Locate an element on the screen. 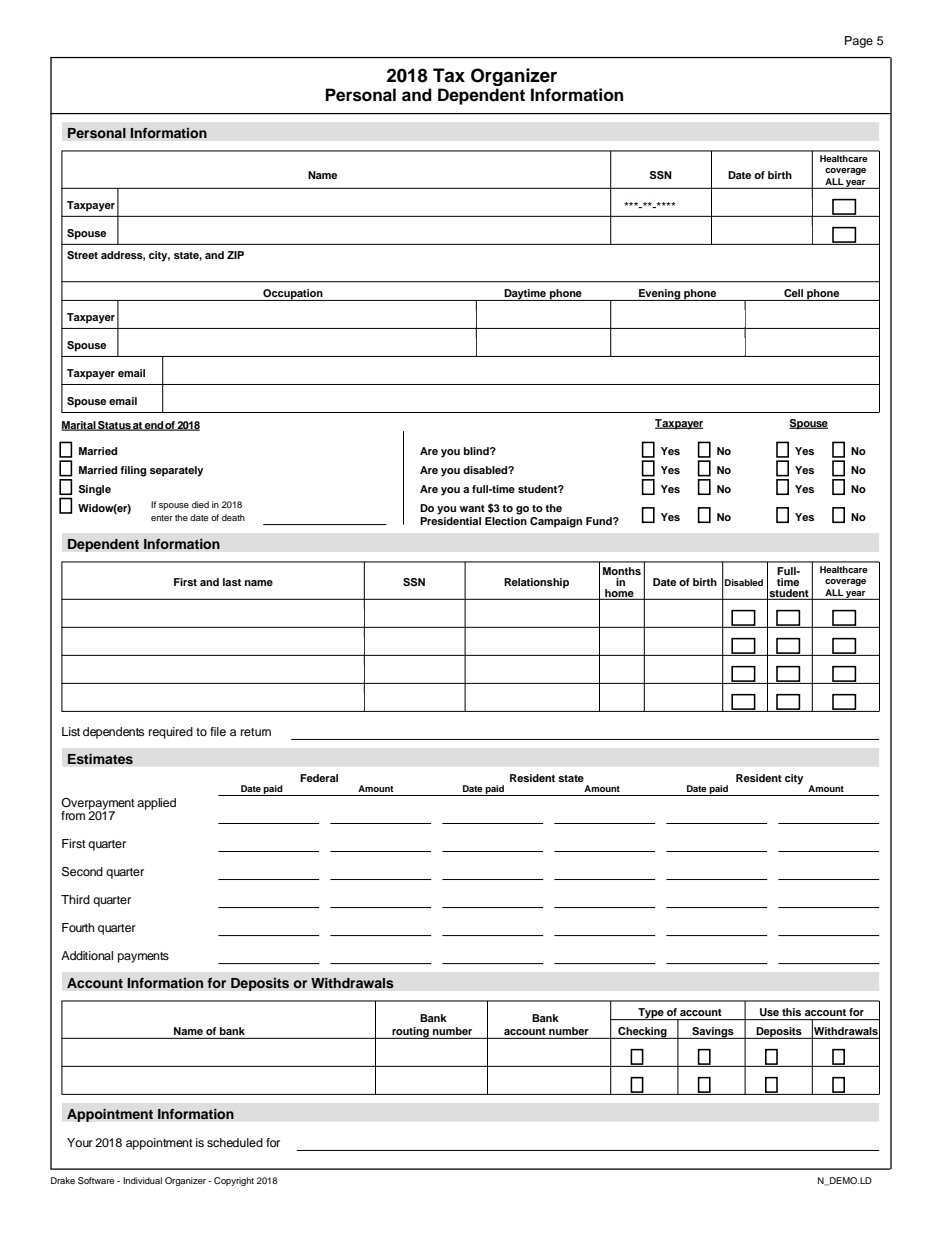 The height and width of the screenshot is (1233, 952). Individual is located at coordinates (142, 1180).
